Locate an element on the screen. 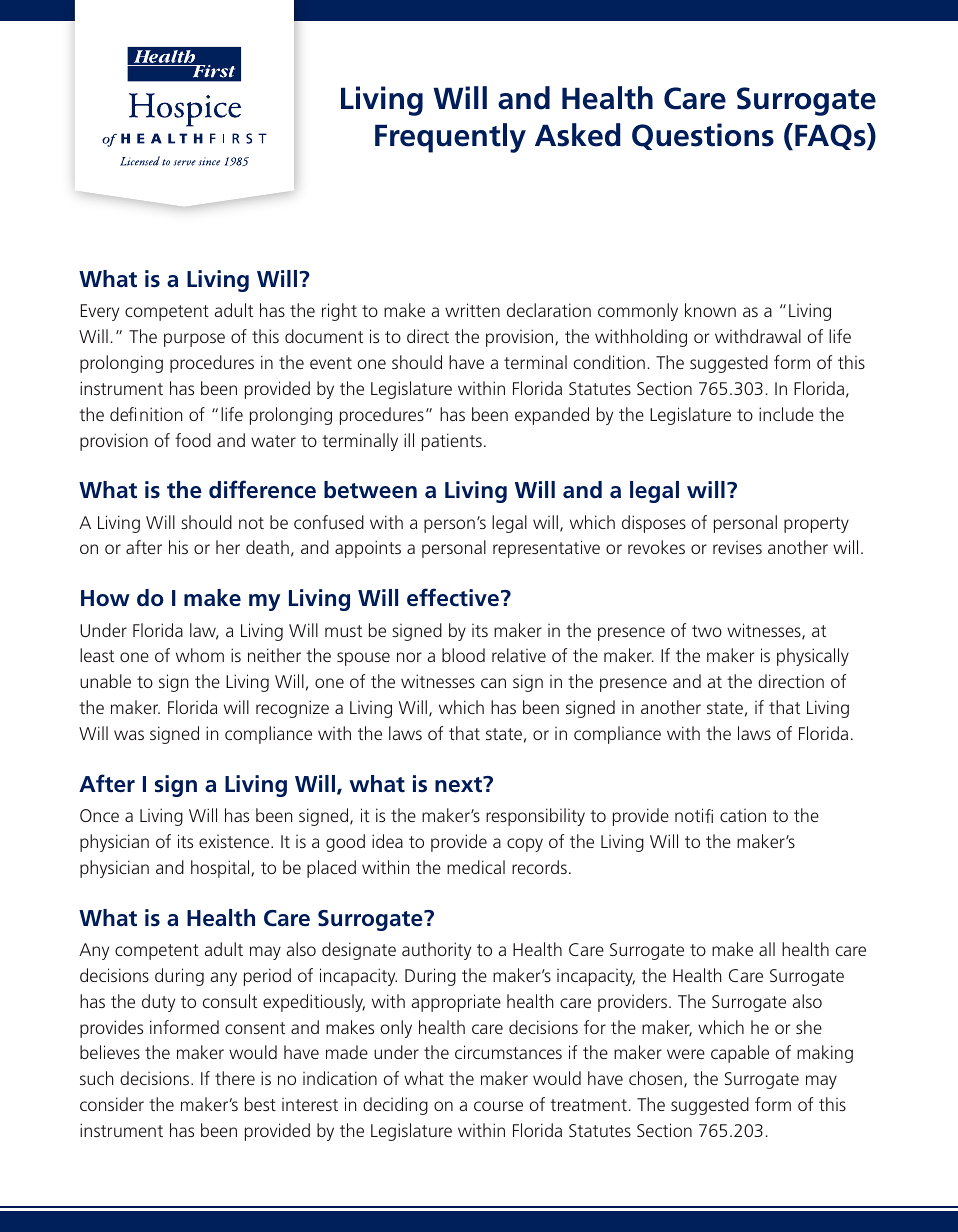  include is located at coordinates (786, 414).
